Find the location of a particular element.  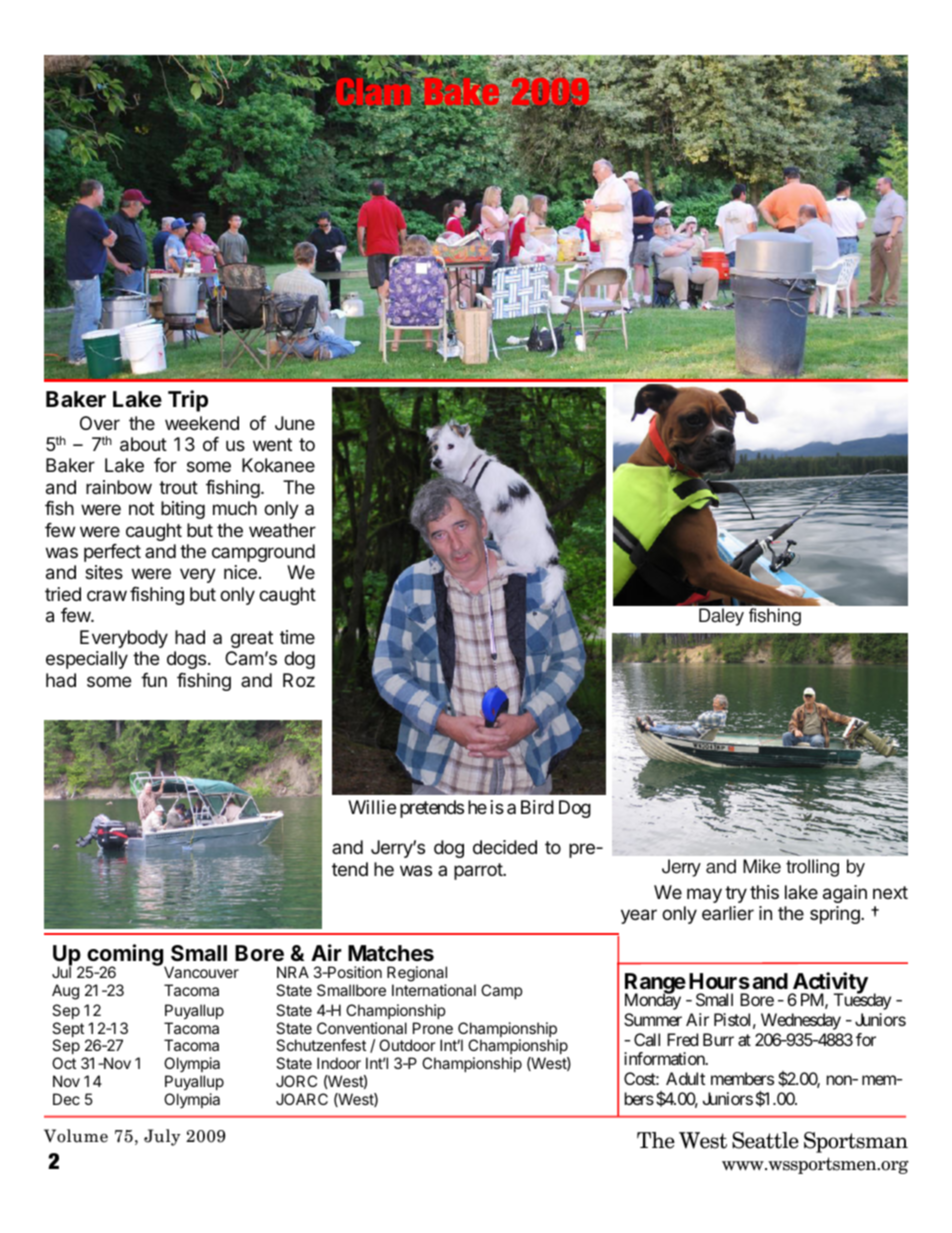

fun is located at coordinates (154, 680).
